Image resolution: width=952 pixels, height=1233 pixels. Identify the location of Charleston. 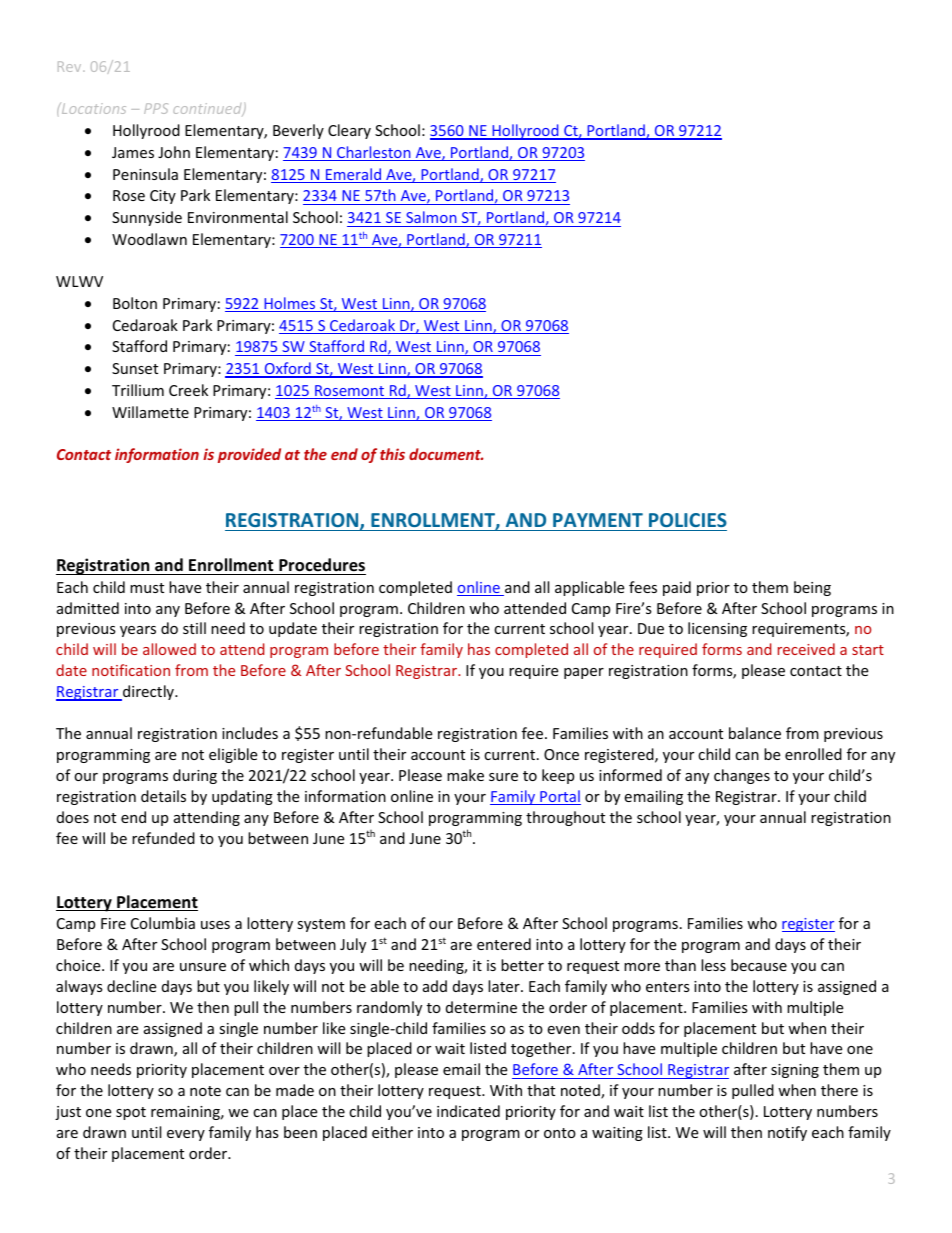
(374, 153).
